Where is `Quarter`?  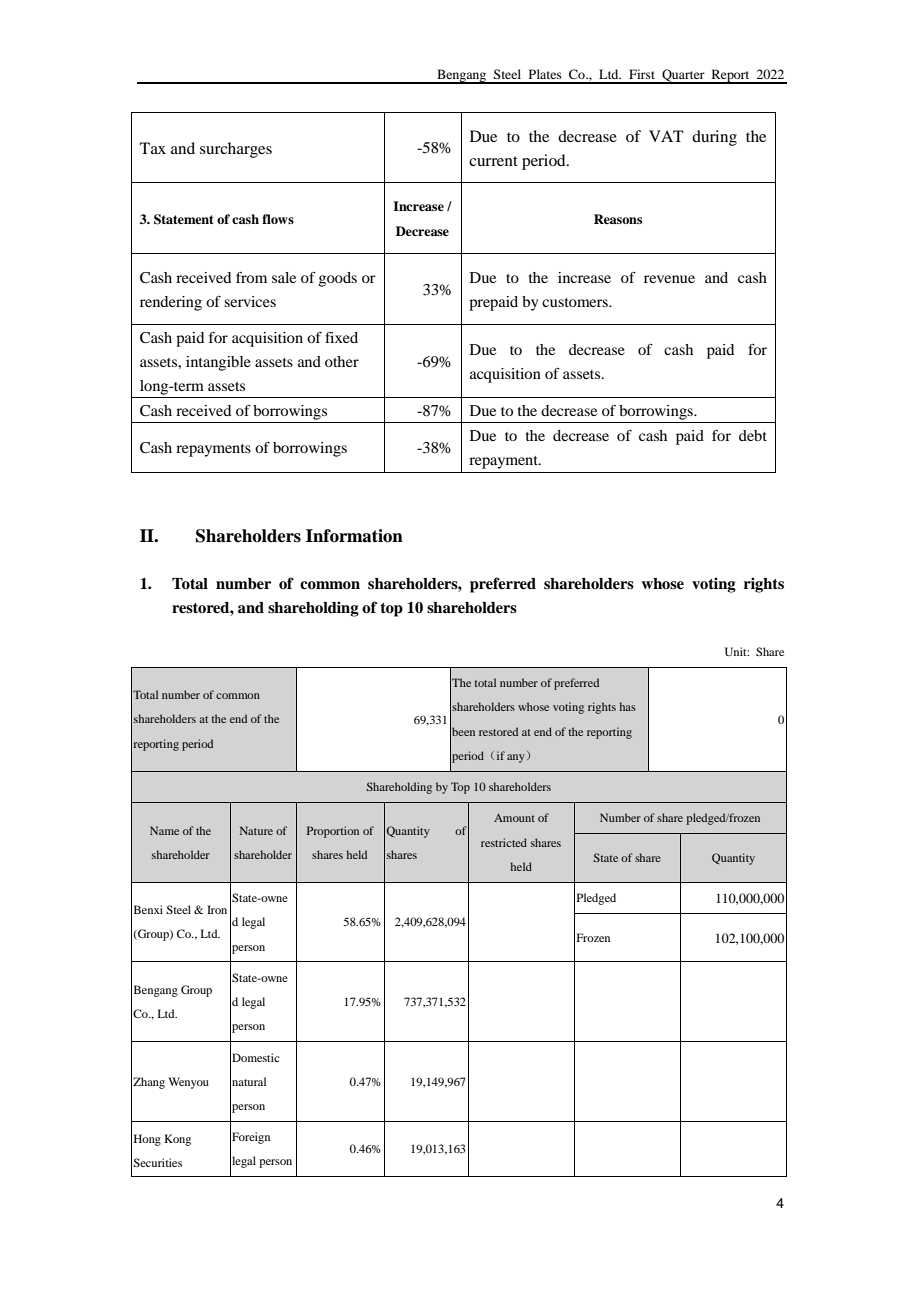
Quarter is located at coordinates (683, 76).
